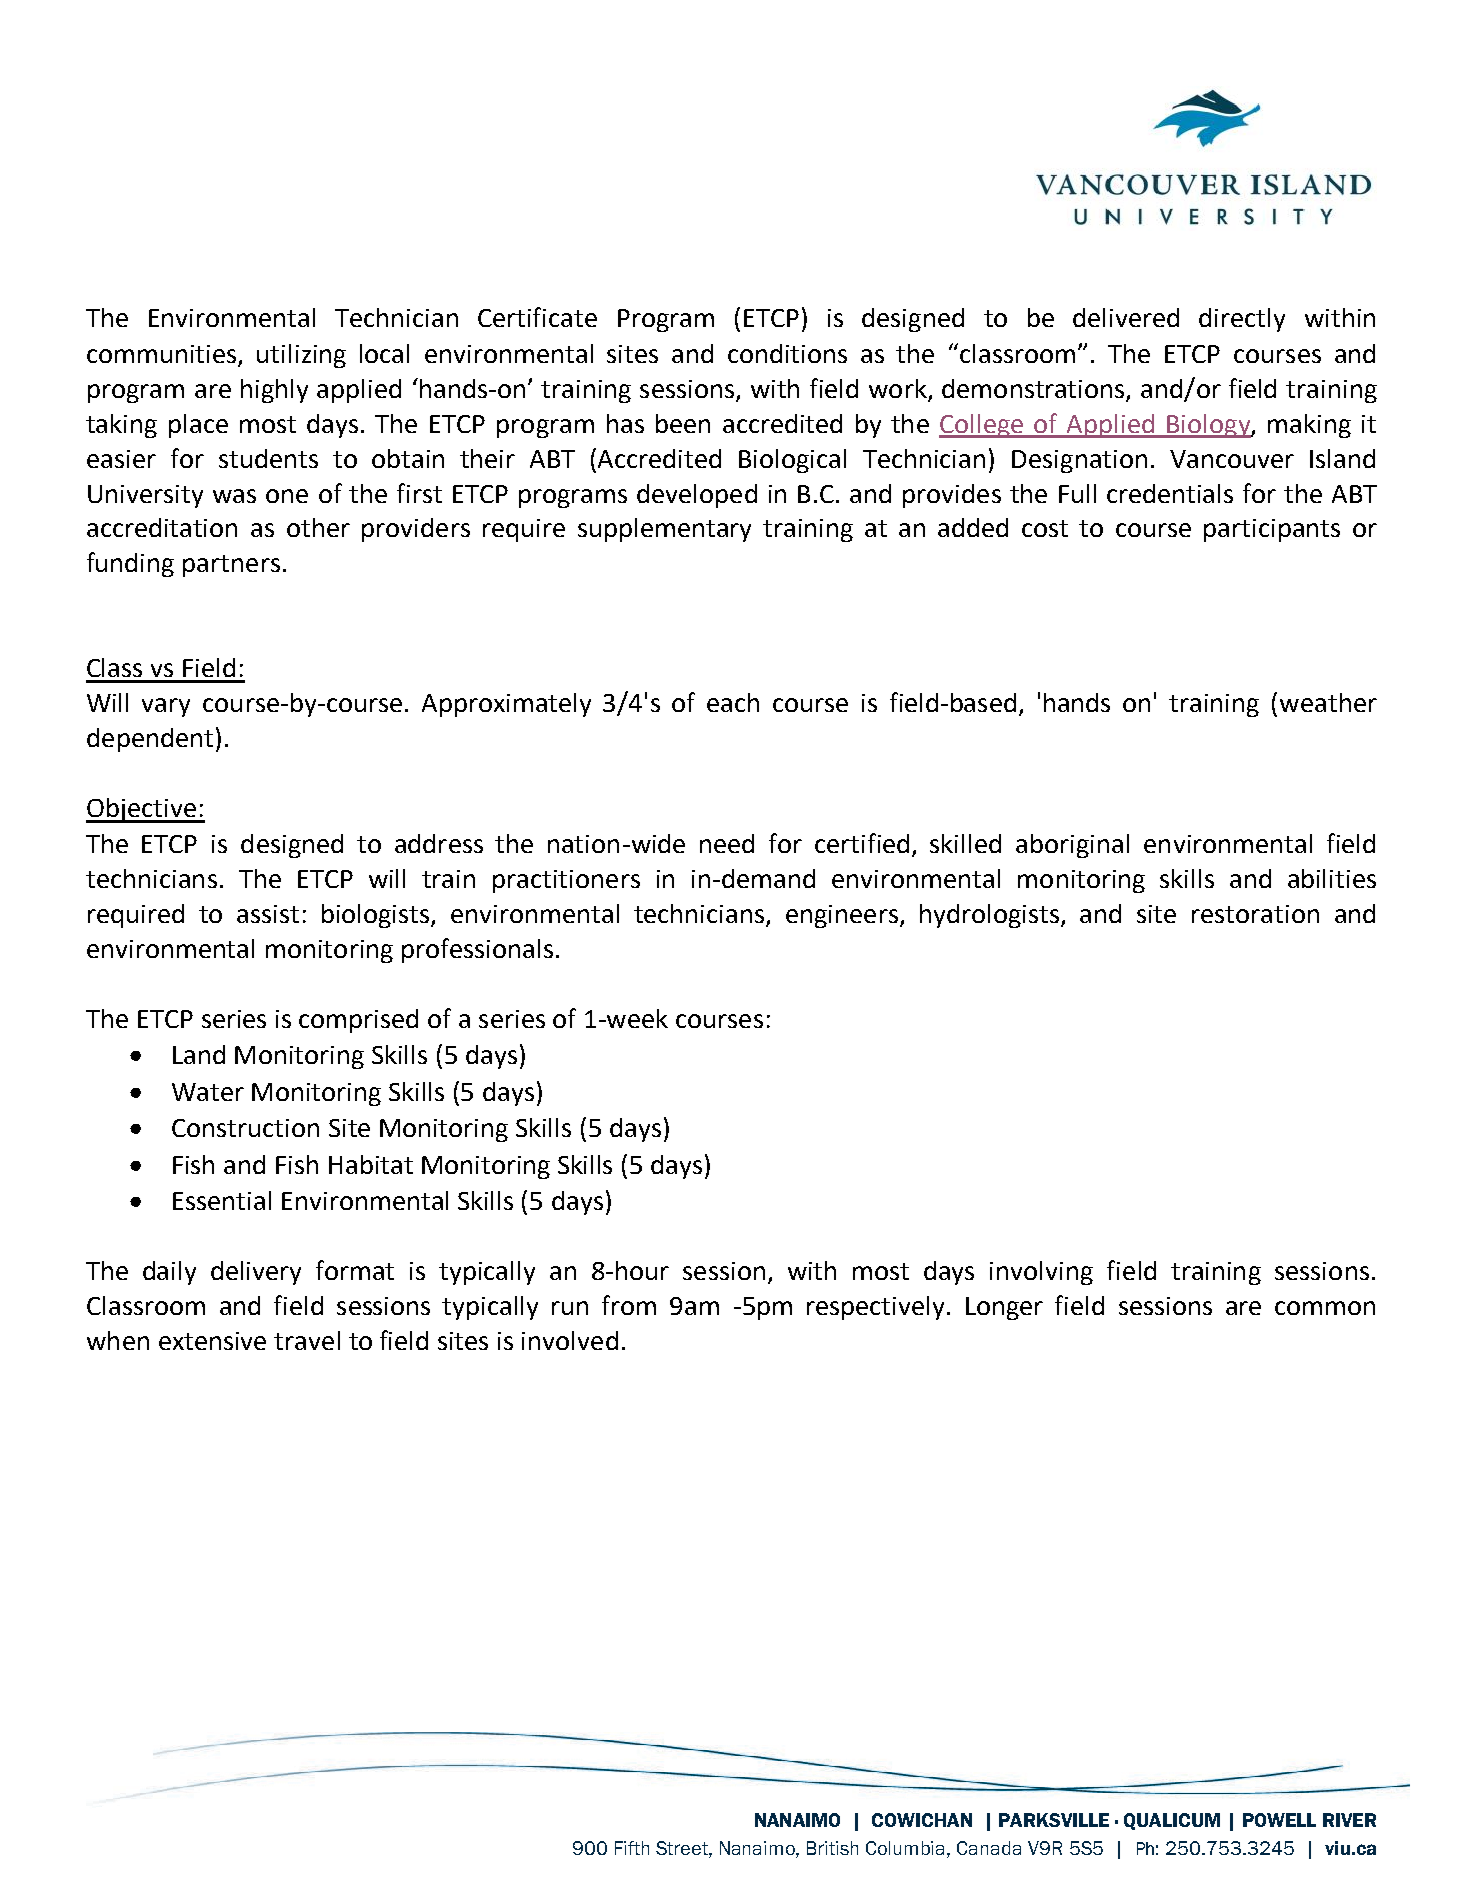 This screenshot has width=1463, height=1893. I want to click on Street, so click(683, 1848).
